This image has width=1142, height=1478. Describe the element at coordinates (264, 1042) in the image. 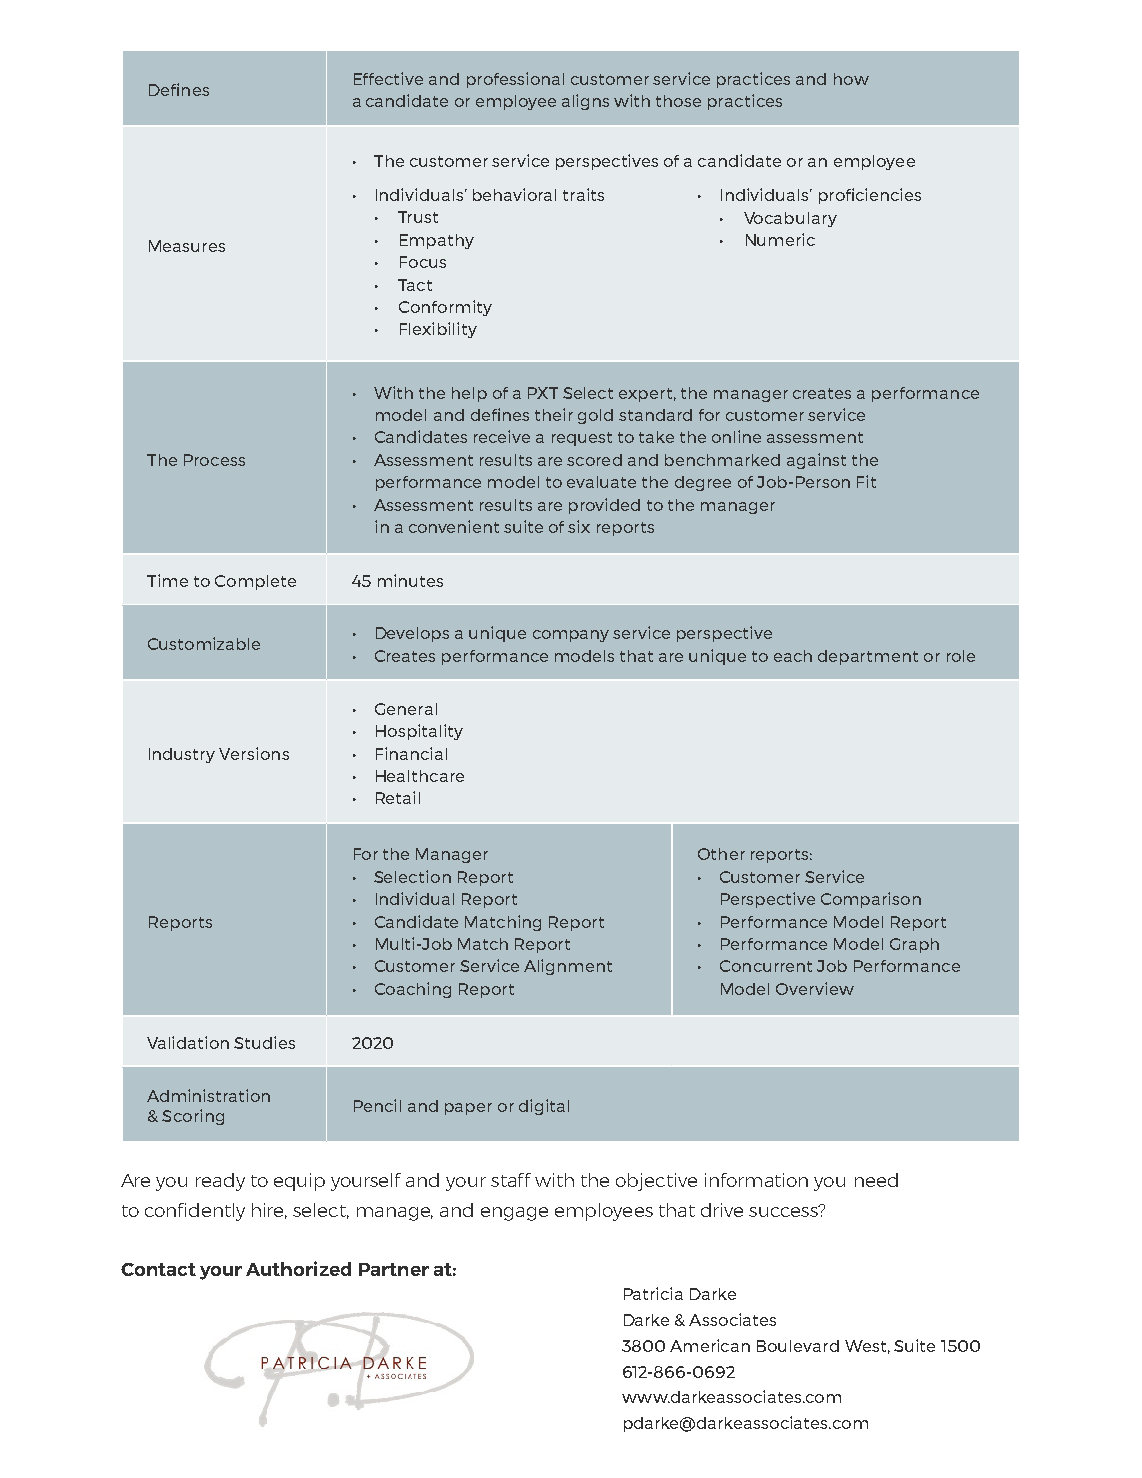

I see `Studies` at that location.
